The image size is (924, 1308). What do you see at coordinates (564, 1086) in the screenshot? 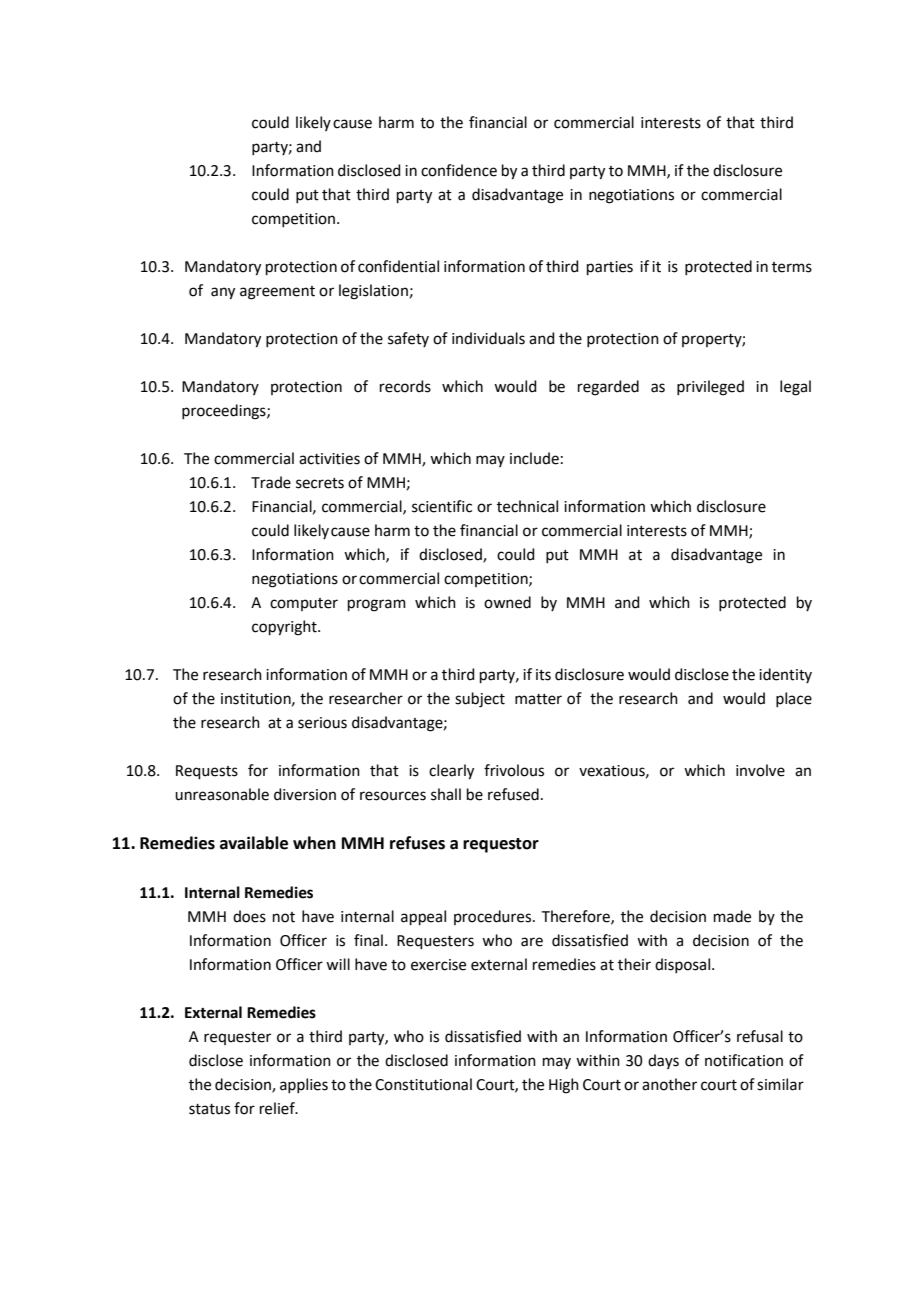
I see `High` at bounding box center [564, 1086].
